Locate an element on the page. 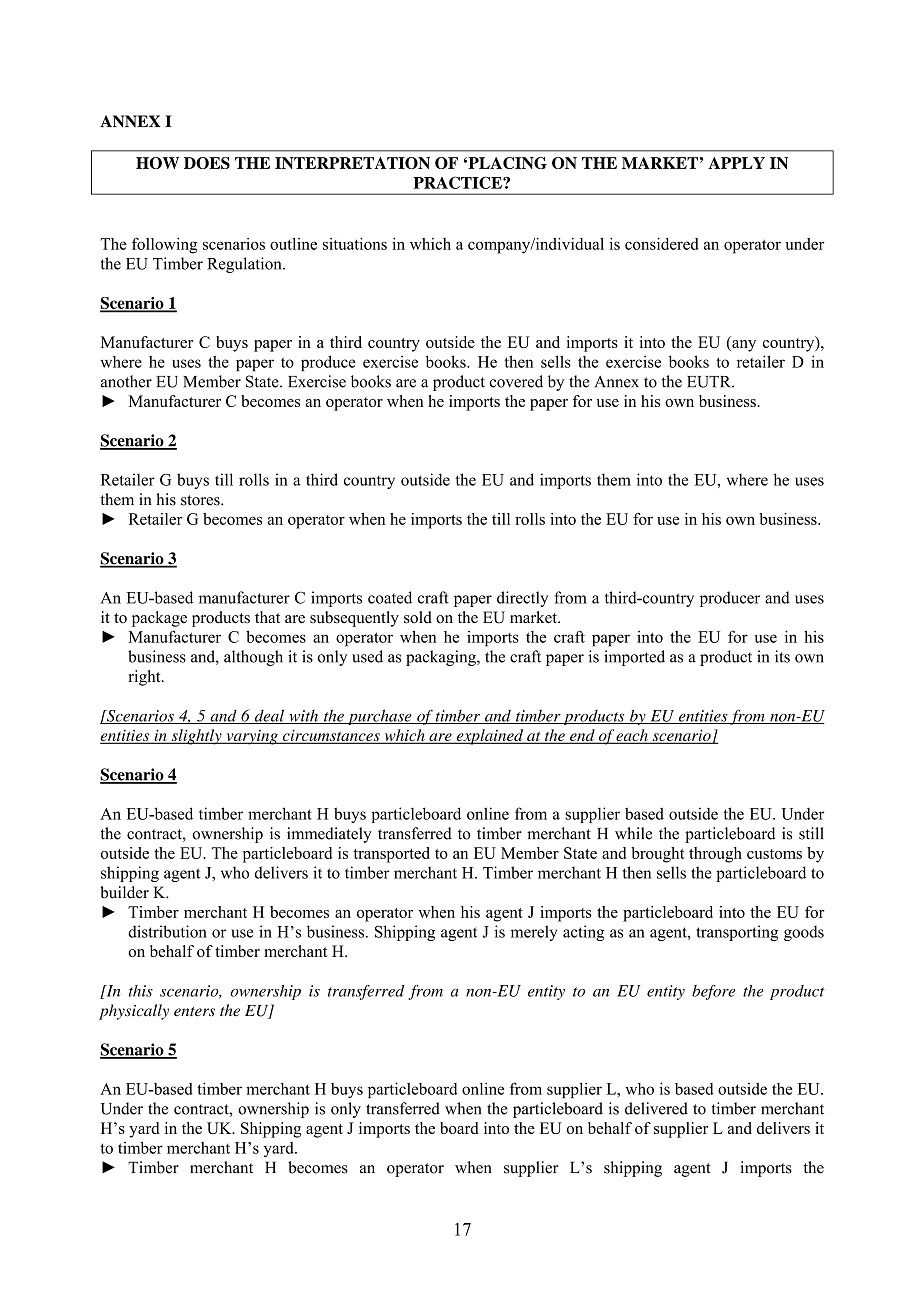 The width and height of the document is (924, 1308). through is located at coordinates (715, 855).
